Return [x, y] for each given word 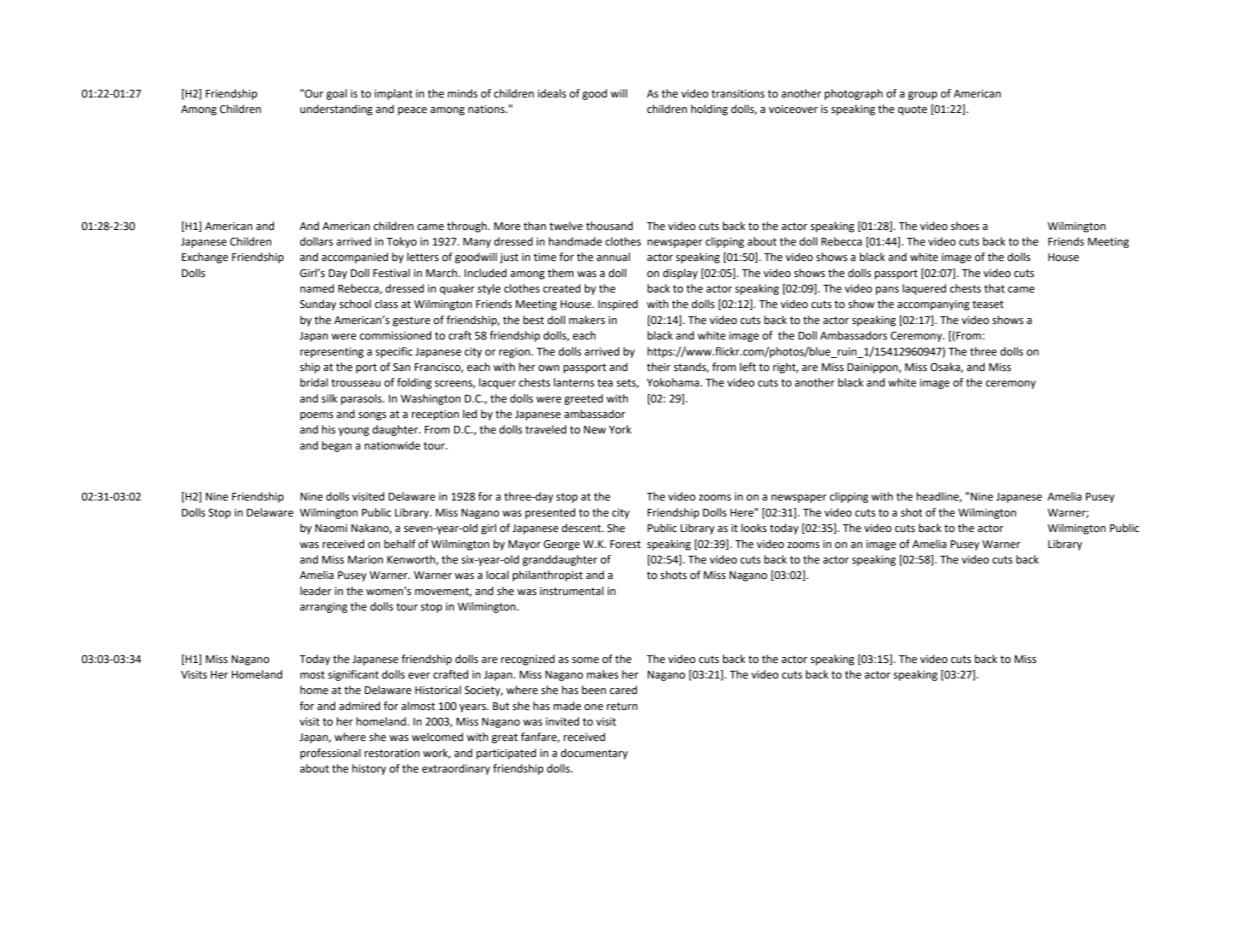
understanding [336, 110]
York [620, 429]
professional [330, 753]
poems [316, 416]
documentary [594, 754]
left [748, 367]
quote [912, 110]
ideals [552, 93]
